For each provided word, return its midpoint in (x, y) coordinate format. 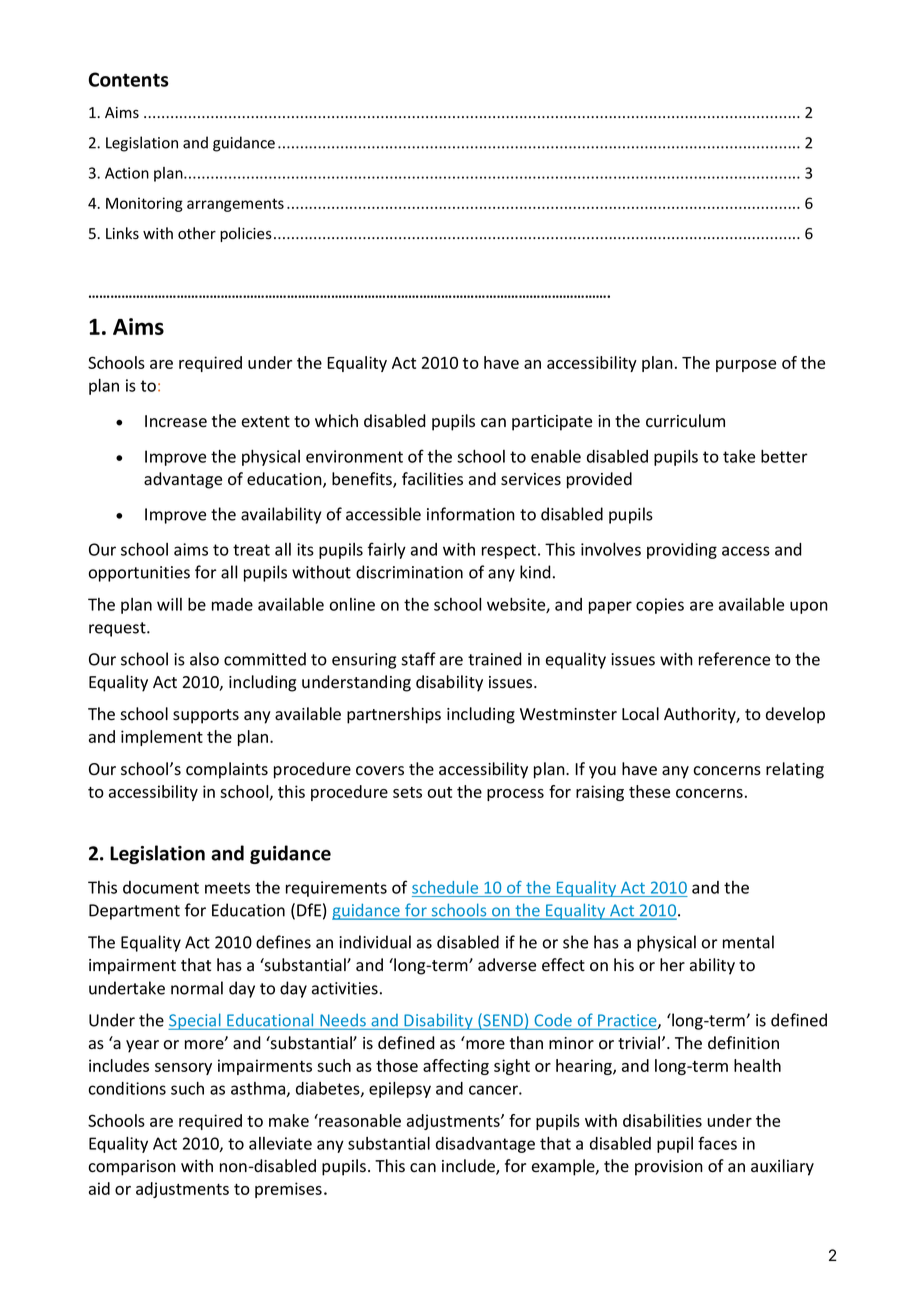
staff (418, 659)
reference (734, 659)
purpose (746, 366)
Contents (129, 79)
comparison (132, 1168)
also (204, 659)
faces (717, 1143)
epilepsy (400, 1090)
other (197, 233)
